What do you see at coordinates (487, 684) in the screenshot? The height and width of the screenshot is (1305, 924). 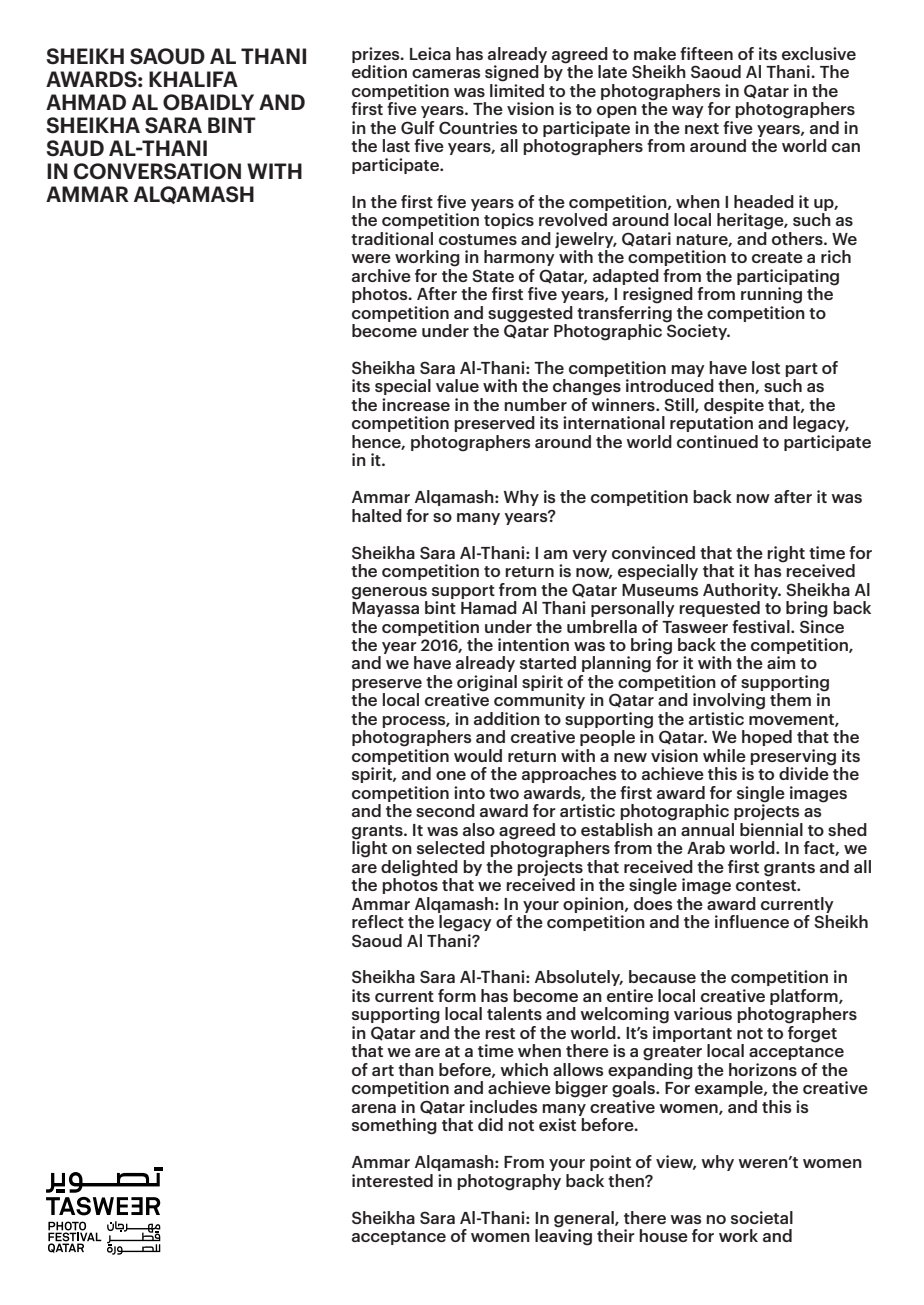 I see `original` at bounding box center [487, 684].
